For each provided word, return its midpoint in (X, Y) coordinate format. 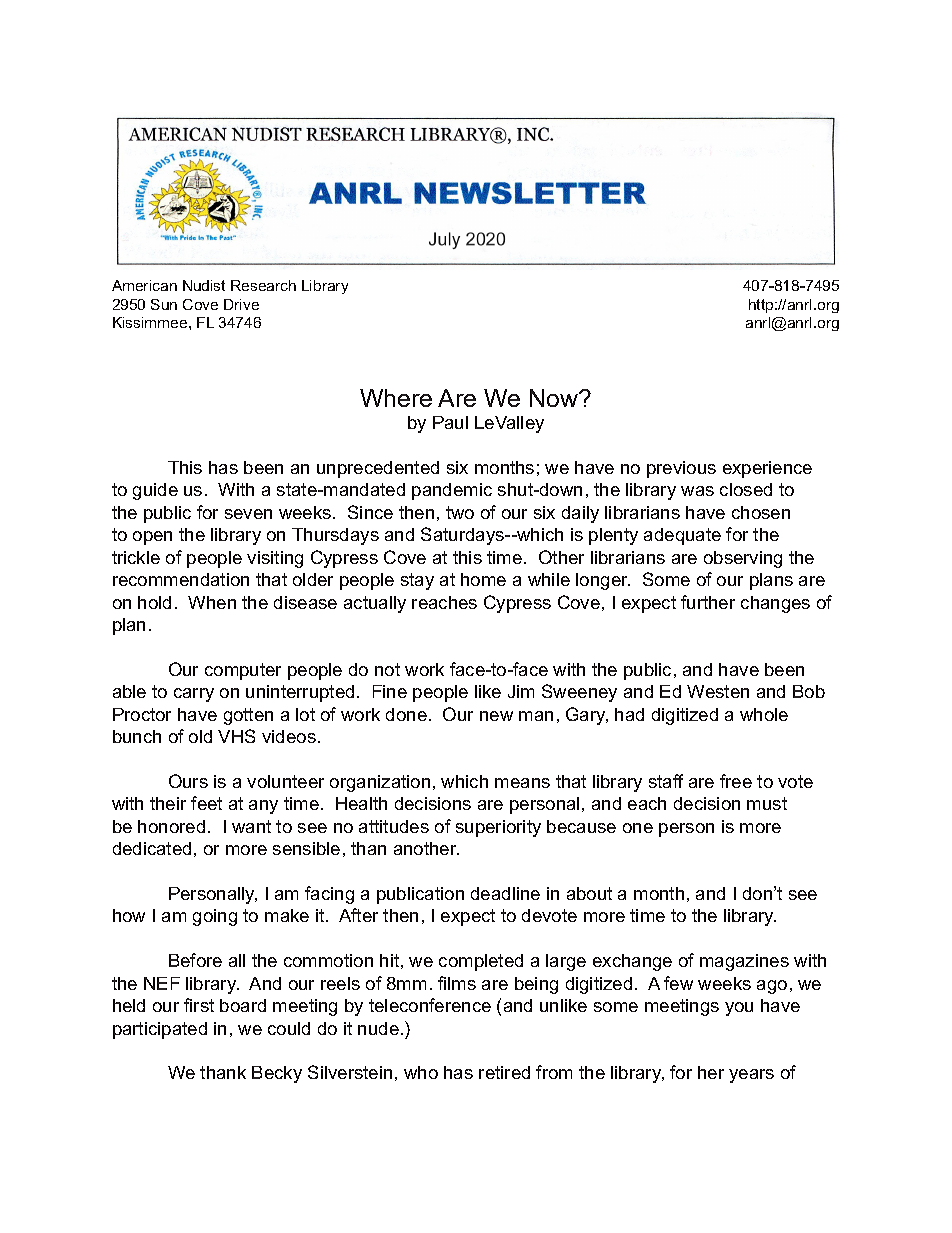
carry (194, 695)
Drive (241, 304)
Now (555, 398)
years (751, 1076)
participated (160, 1030)
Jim (521, 691)
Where (396, 398)
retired (504, 1072)
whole (764, 714)
